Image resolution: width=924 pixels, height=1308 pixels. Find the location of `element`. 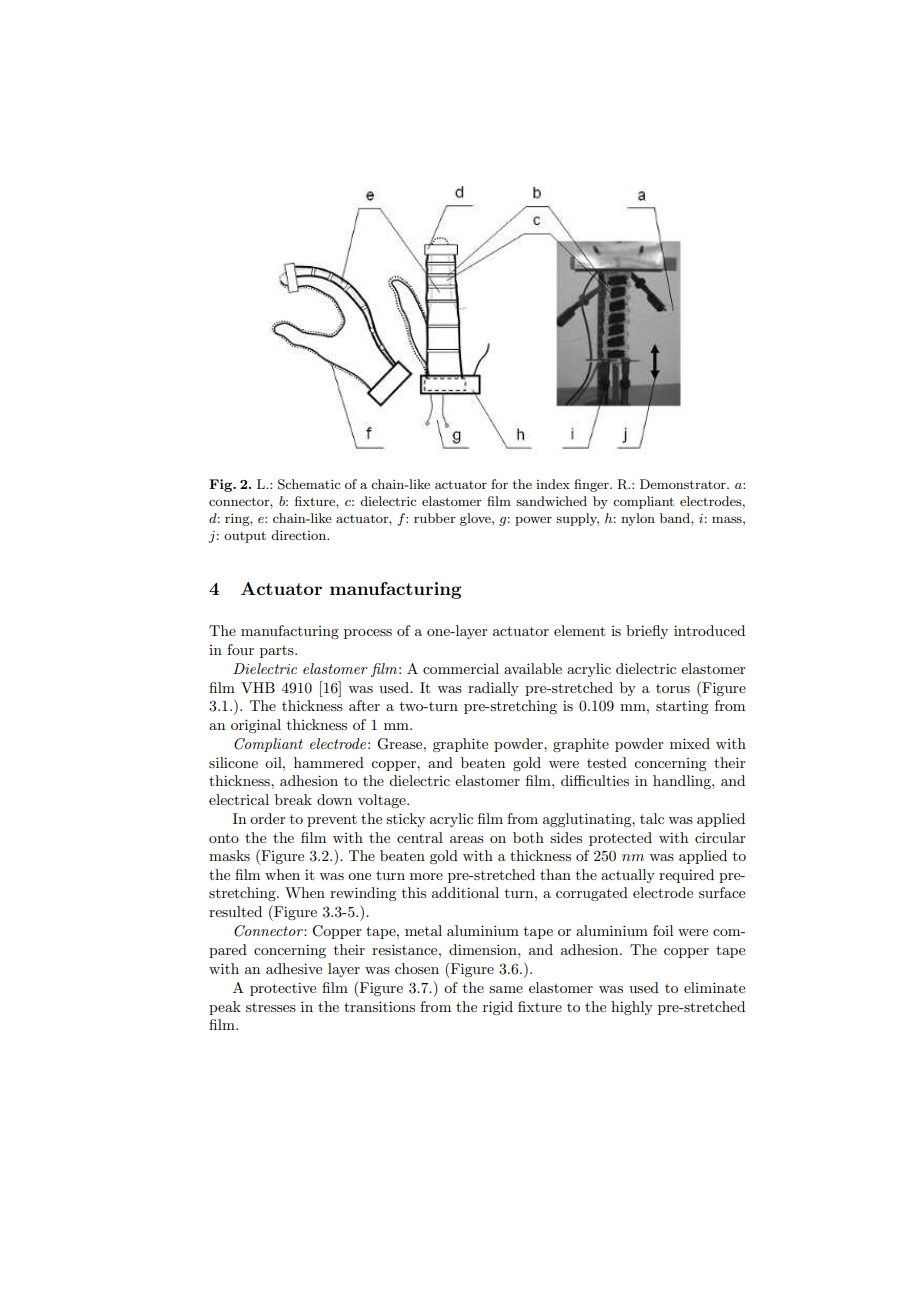

element is located at coordinates (579, 630).
